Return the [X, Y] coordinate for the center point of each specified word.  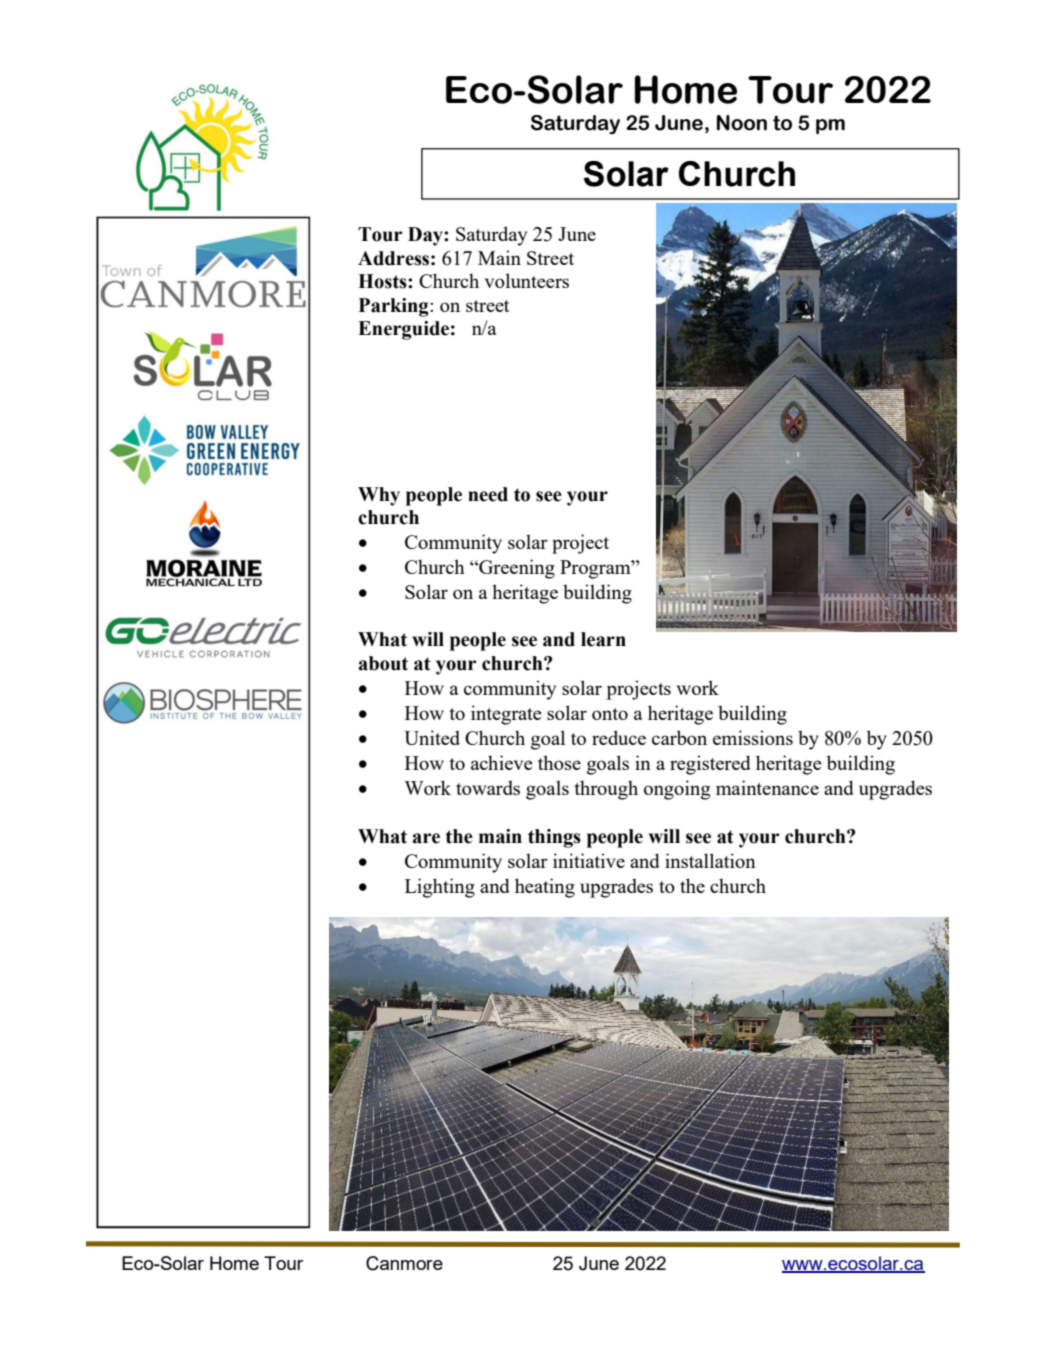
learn [603, 639]
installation [710, 860]
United [432, 737]
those [559, 762]
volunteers [527, 280]
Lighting [440, 888]
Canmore [404, 1263]
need [488, 494]
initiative [589, 860]
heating [545, 888]
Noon [742, 123]
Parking [395, 307]
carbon [679, 737]
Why [379, 496]
